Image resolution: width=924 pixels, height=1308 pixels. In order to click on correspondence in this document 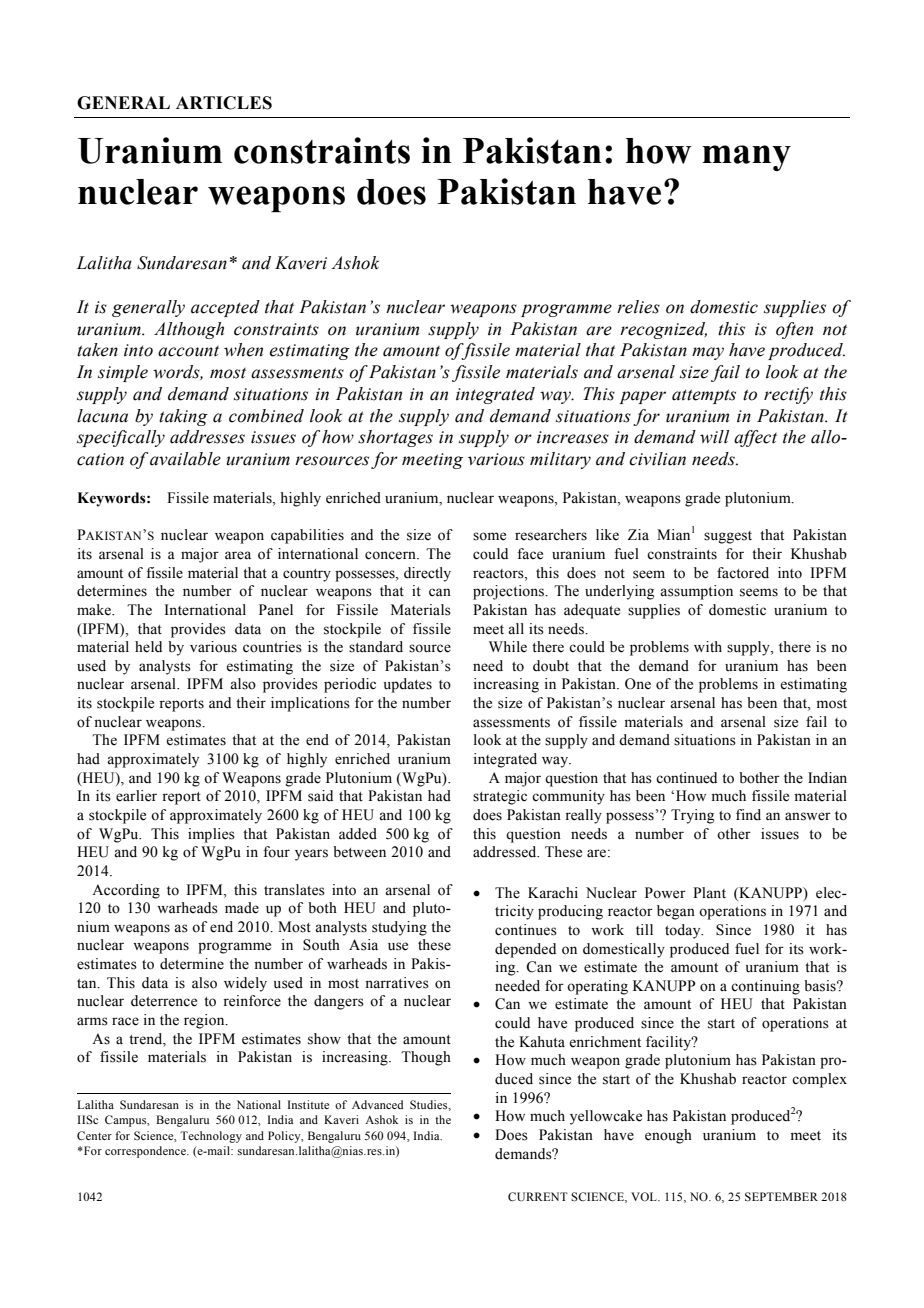, I will do `click(146, 1152)`.
